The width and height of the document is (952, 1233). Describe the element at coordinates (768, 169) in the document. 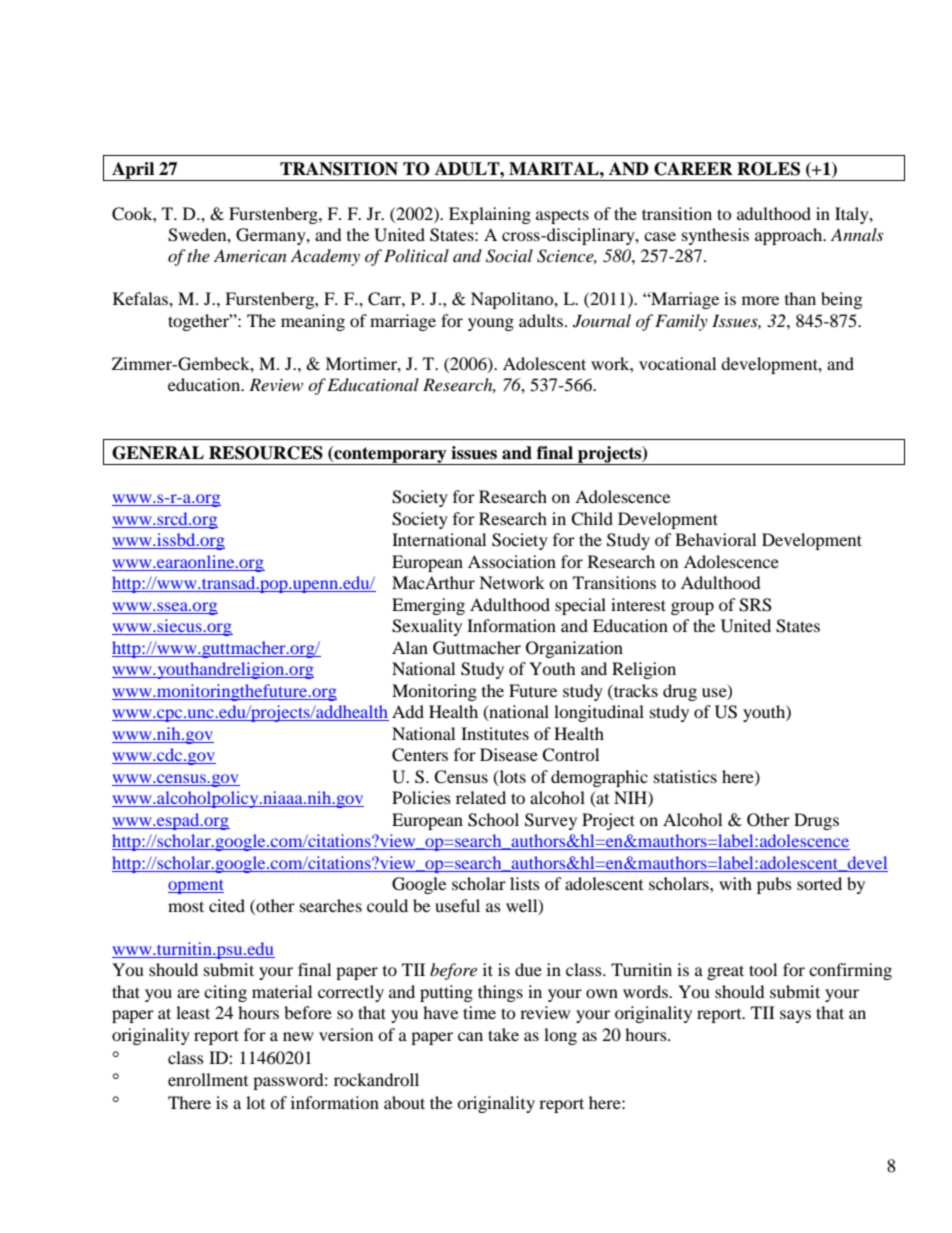

I see `ROLES` at that location.
